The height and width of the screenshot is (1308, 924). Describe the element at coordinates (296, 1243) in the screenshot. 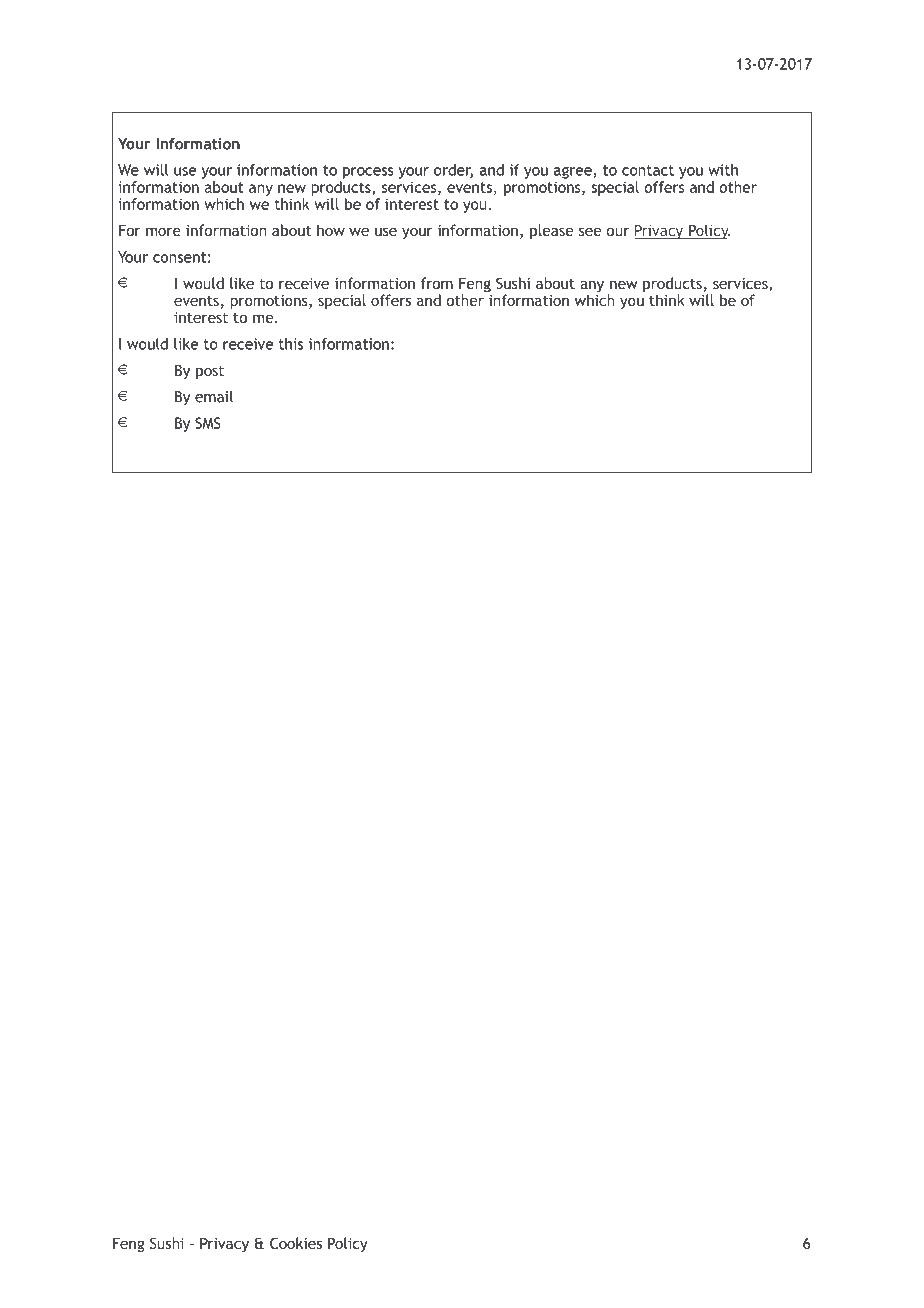

I see `Cookies` at that location.
